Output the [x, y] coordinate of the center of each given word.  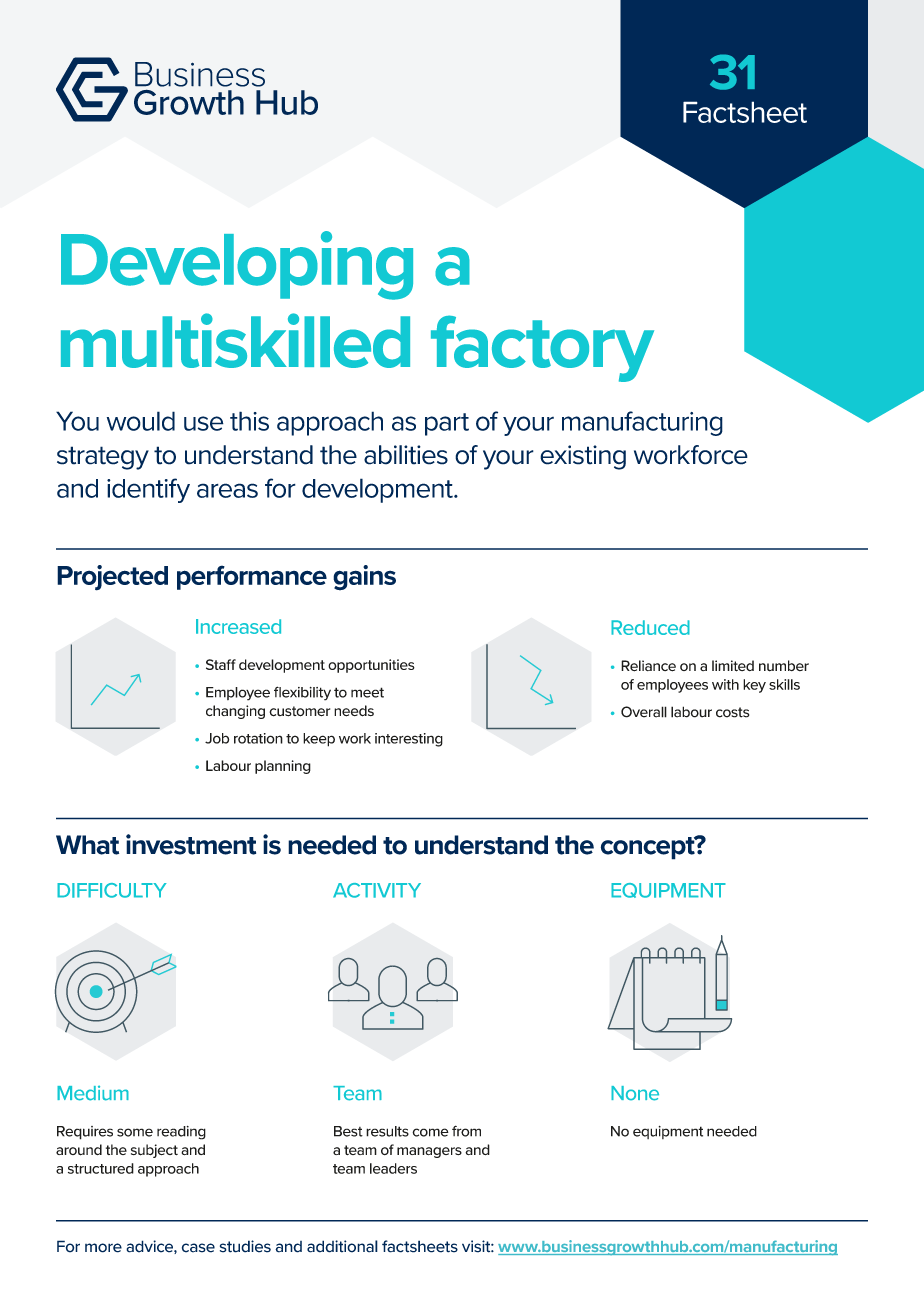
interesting [409, 740]
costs [732, 712]
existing [583, 457]
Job [217, 738]
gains [364, 578]
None [635, 1093]
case [198, 1248]
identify [148, 490]
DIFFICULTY [112, 890]
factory [542, 348]
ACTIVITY [377, 890]
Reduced [650, 627]
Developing [237, 265]
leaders [393, 1168]
